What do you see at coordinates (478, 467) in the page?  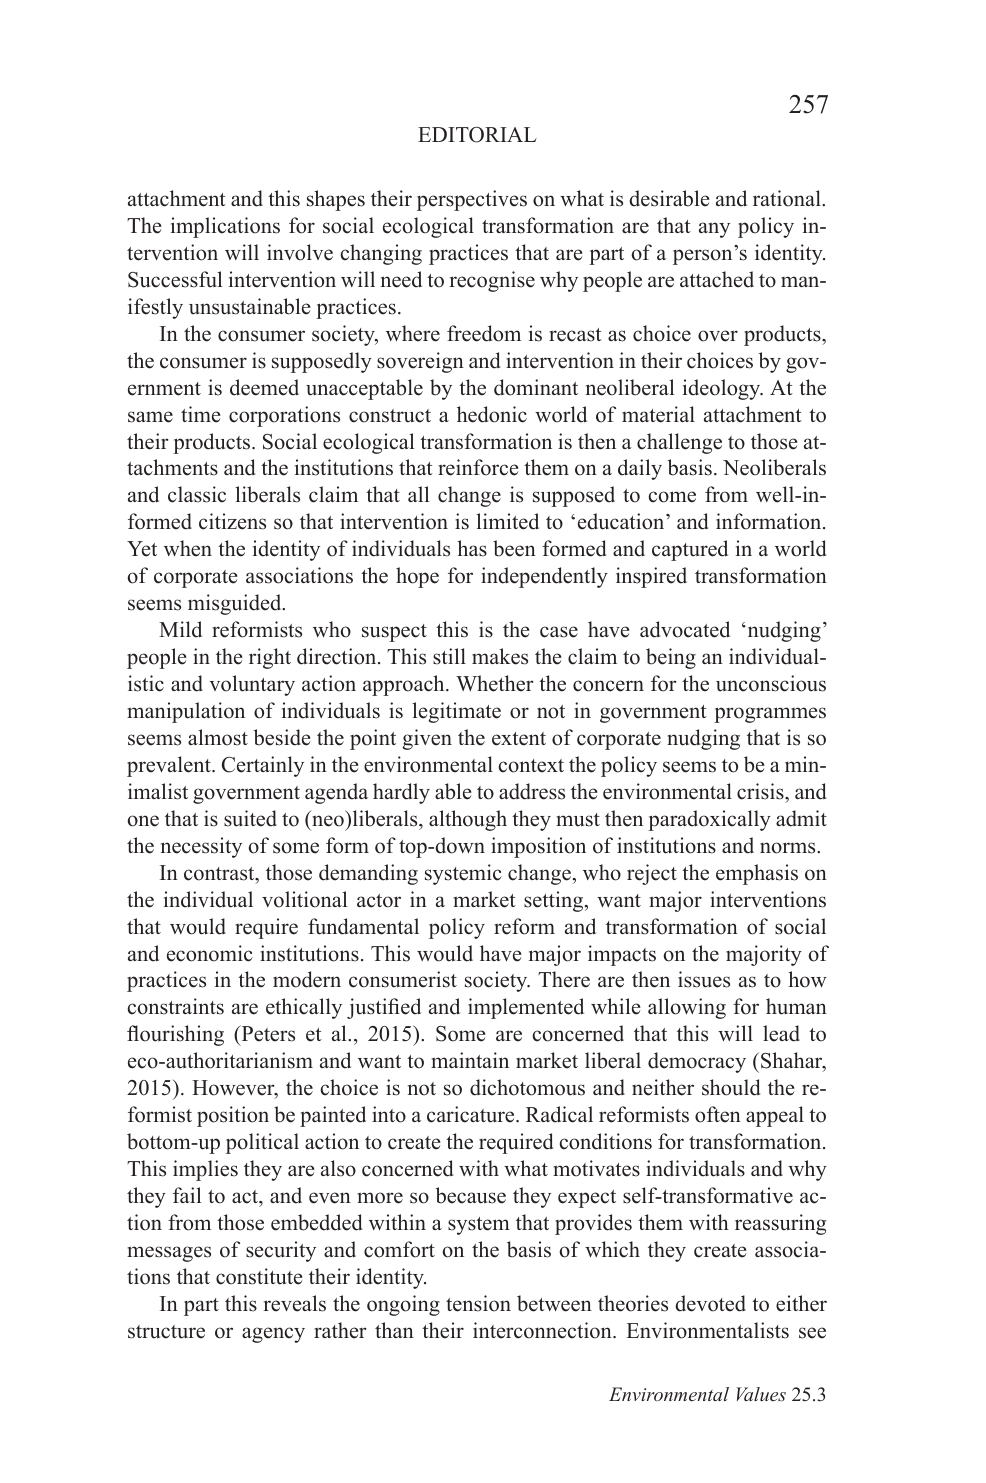 I see `reinforce` at bounding box center [478, 467].
